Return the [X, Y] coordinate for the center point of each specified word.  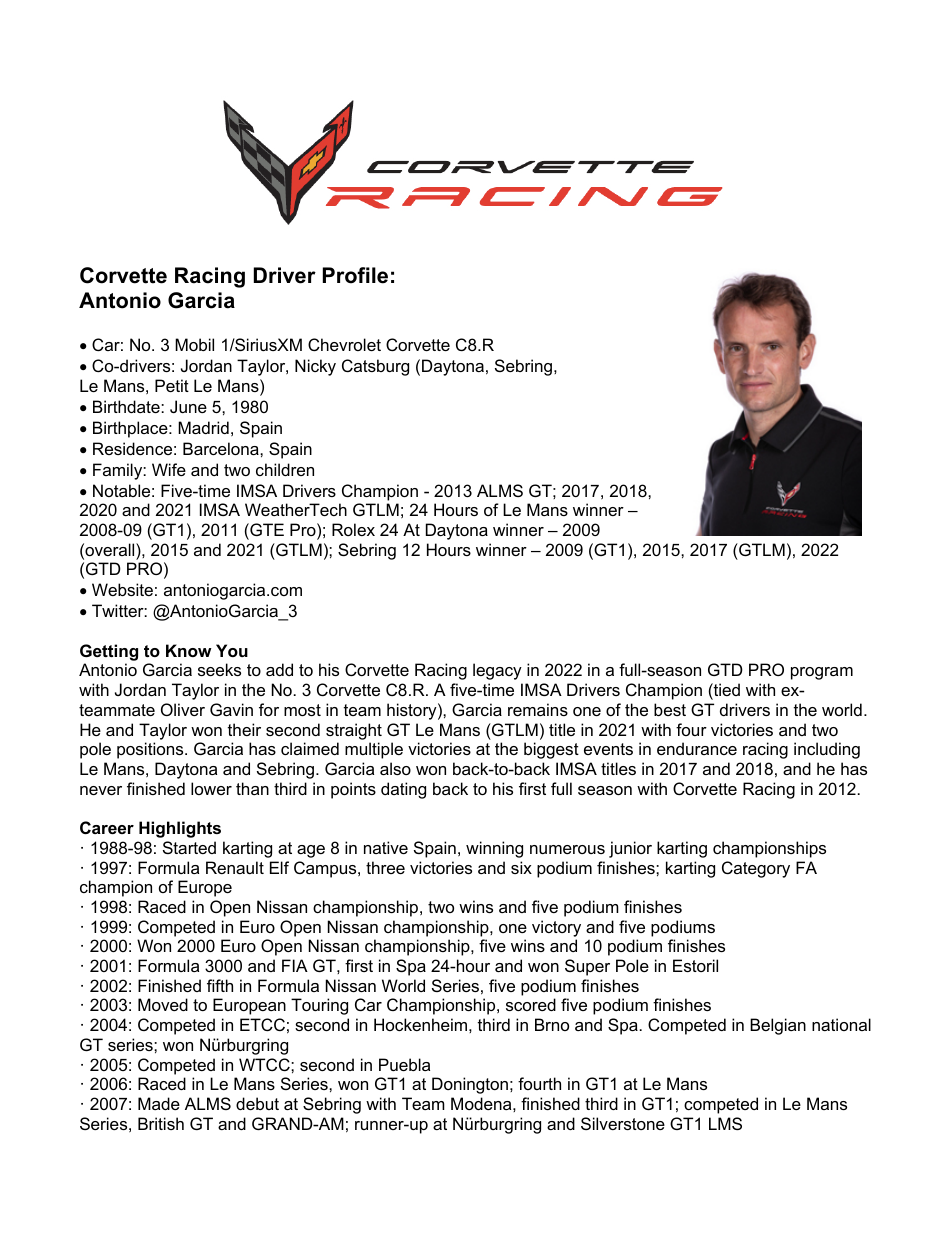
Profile [355, 275]
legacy [497, 671]
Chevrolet [344, 344]
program [822, 673]
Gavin [231, 709]
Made [159, 1103]
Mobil [194, 344]
